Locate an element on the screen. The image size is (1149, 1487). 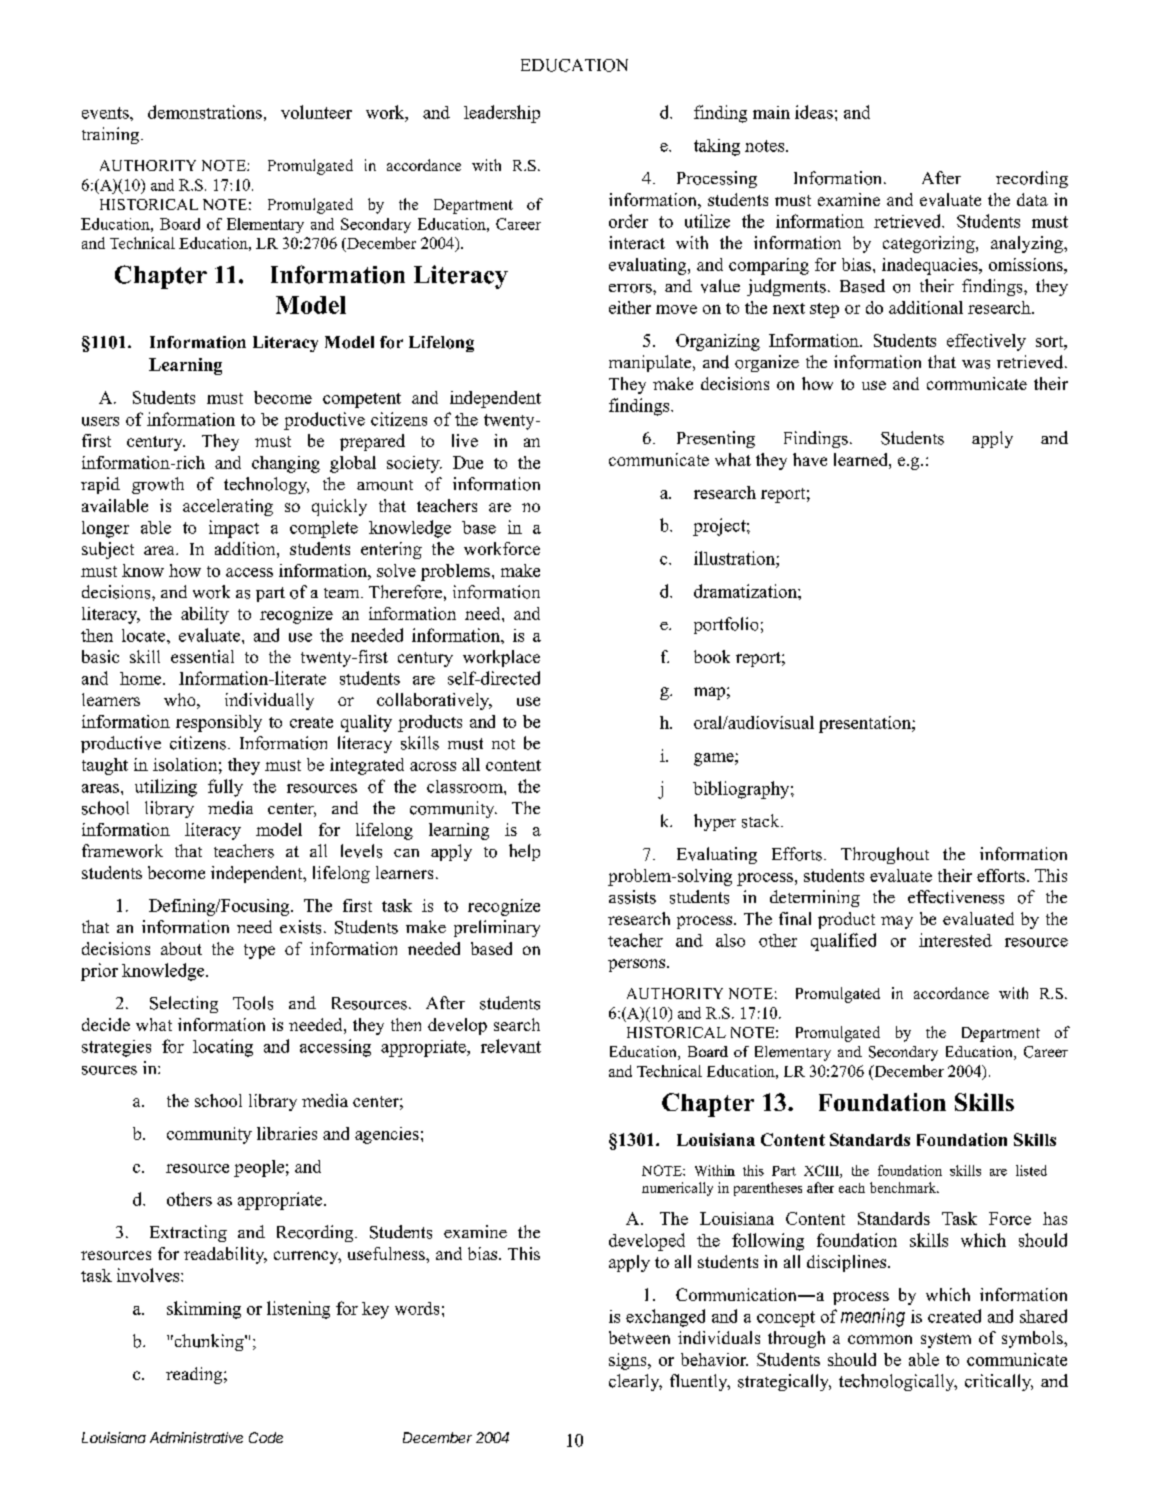
demonstrations is located at coordinates (205, 112).
